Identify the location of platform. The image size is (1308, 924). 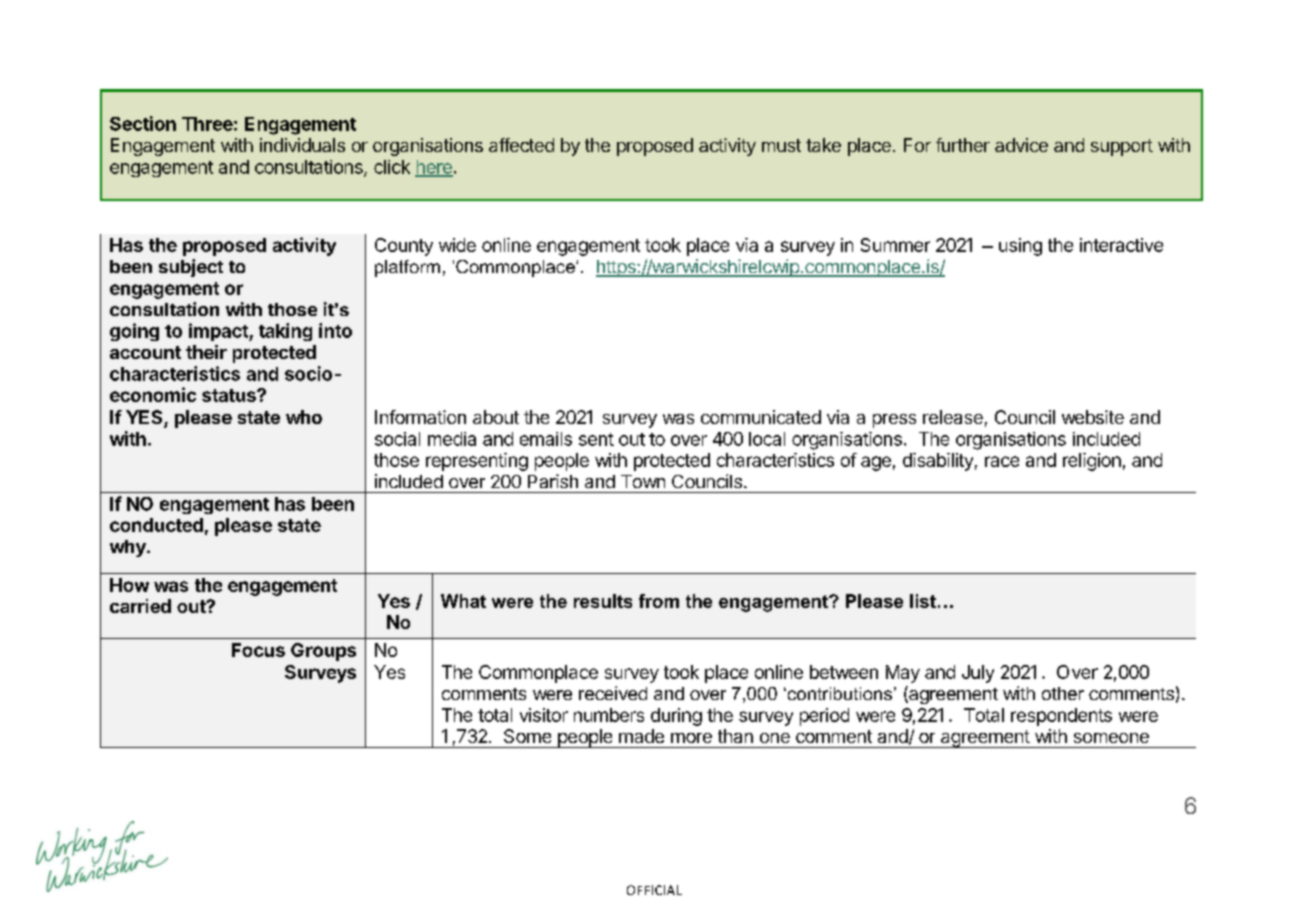
(407, 268).
